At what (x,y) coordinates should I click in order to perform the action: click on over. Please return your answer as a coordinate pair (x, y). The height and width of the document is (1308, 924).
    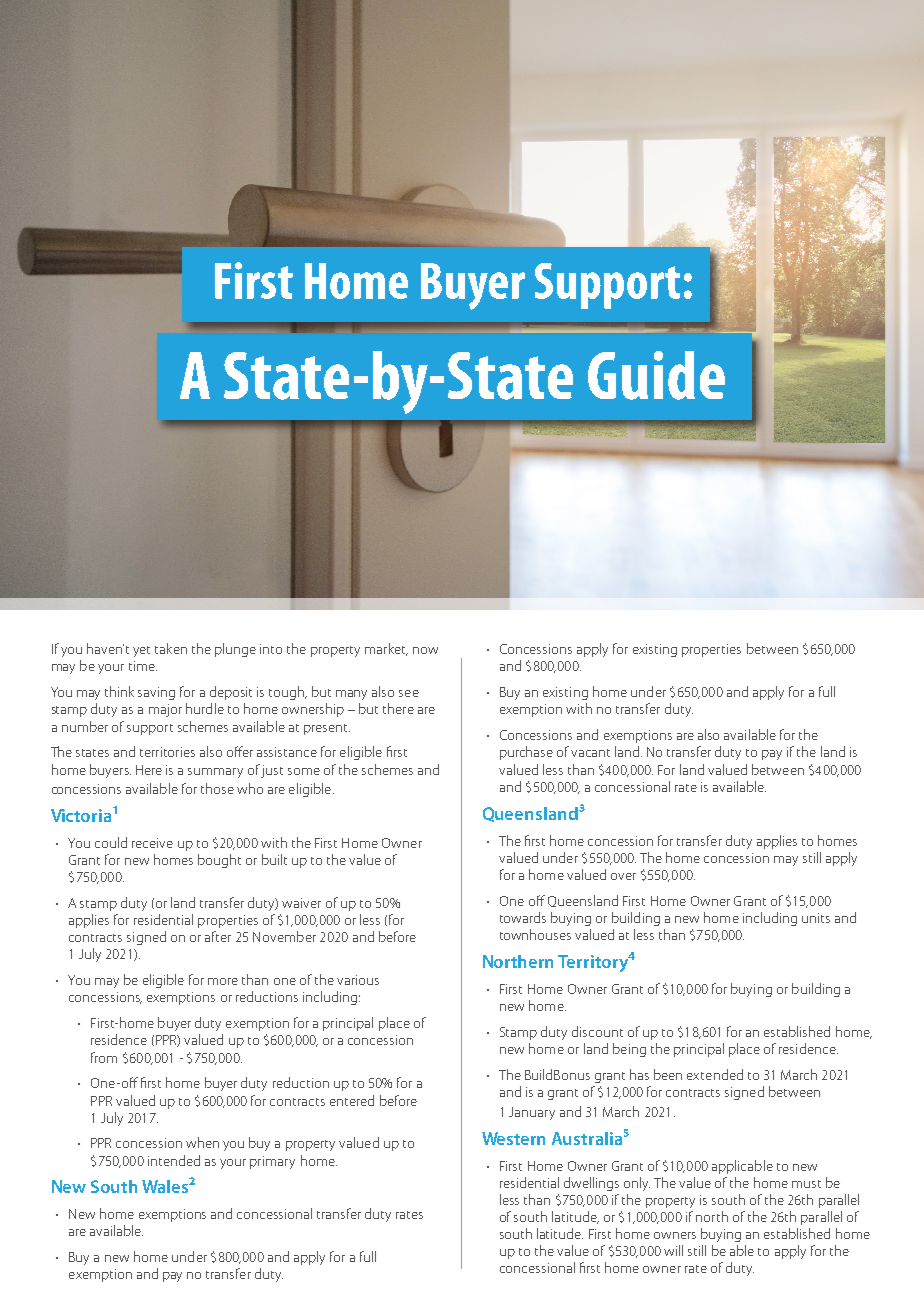
    Looking at the image, I should click on (623, 876).
